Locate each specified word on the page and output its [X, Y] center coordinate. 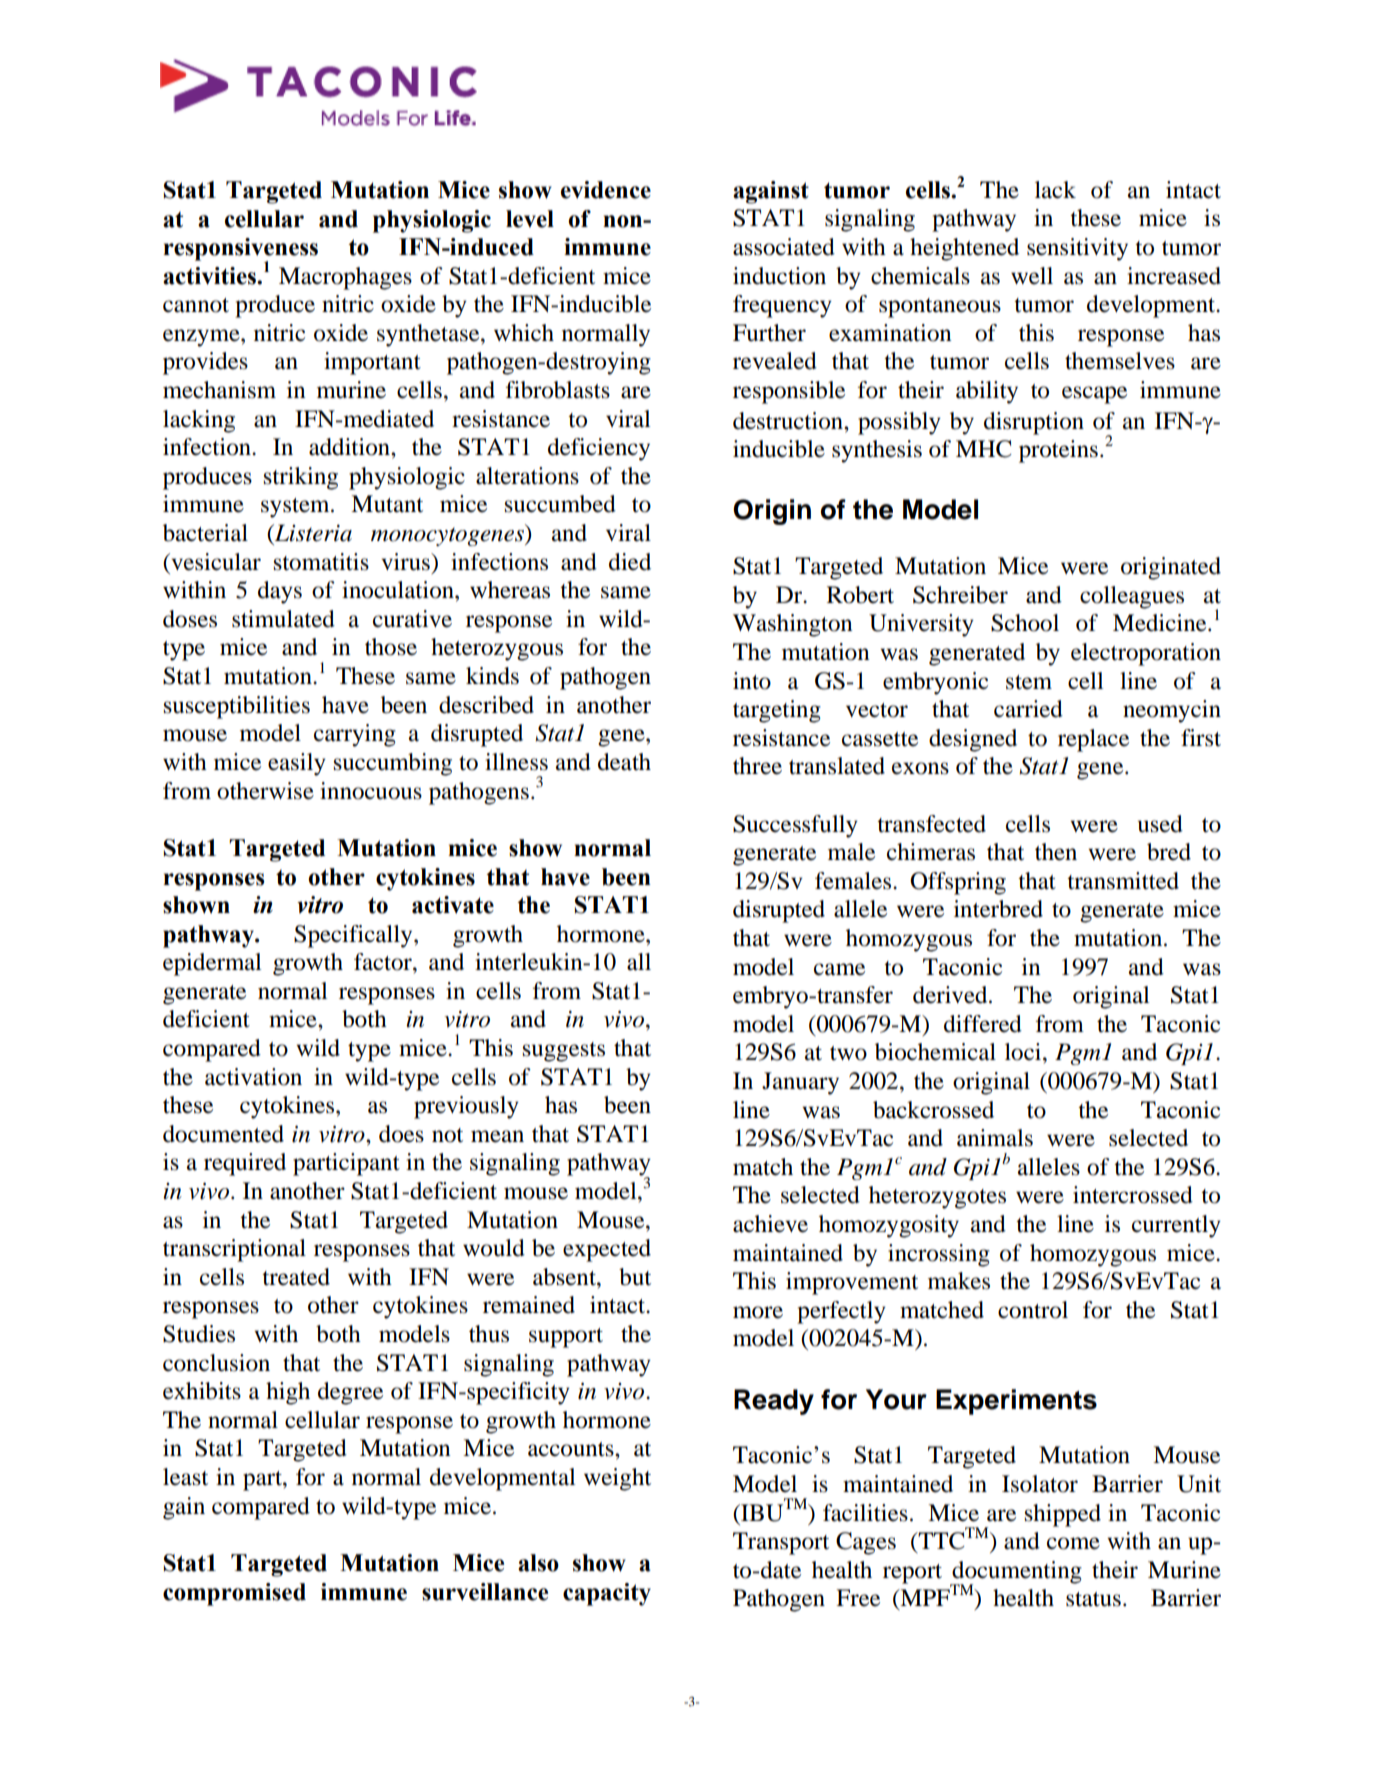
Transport [781, 1543]
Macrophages [345, 278]
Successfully [795, 826]
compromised [234, 1594]
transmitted [1123, 881]
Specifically [354, 936]
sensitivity [1077, 249]
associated [784, 247]
